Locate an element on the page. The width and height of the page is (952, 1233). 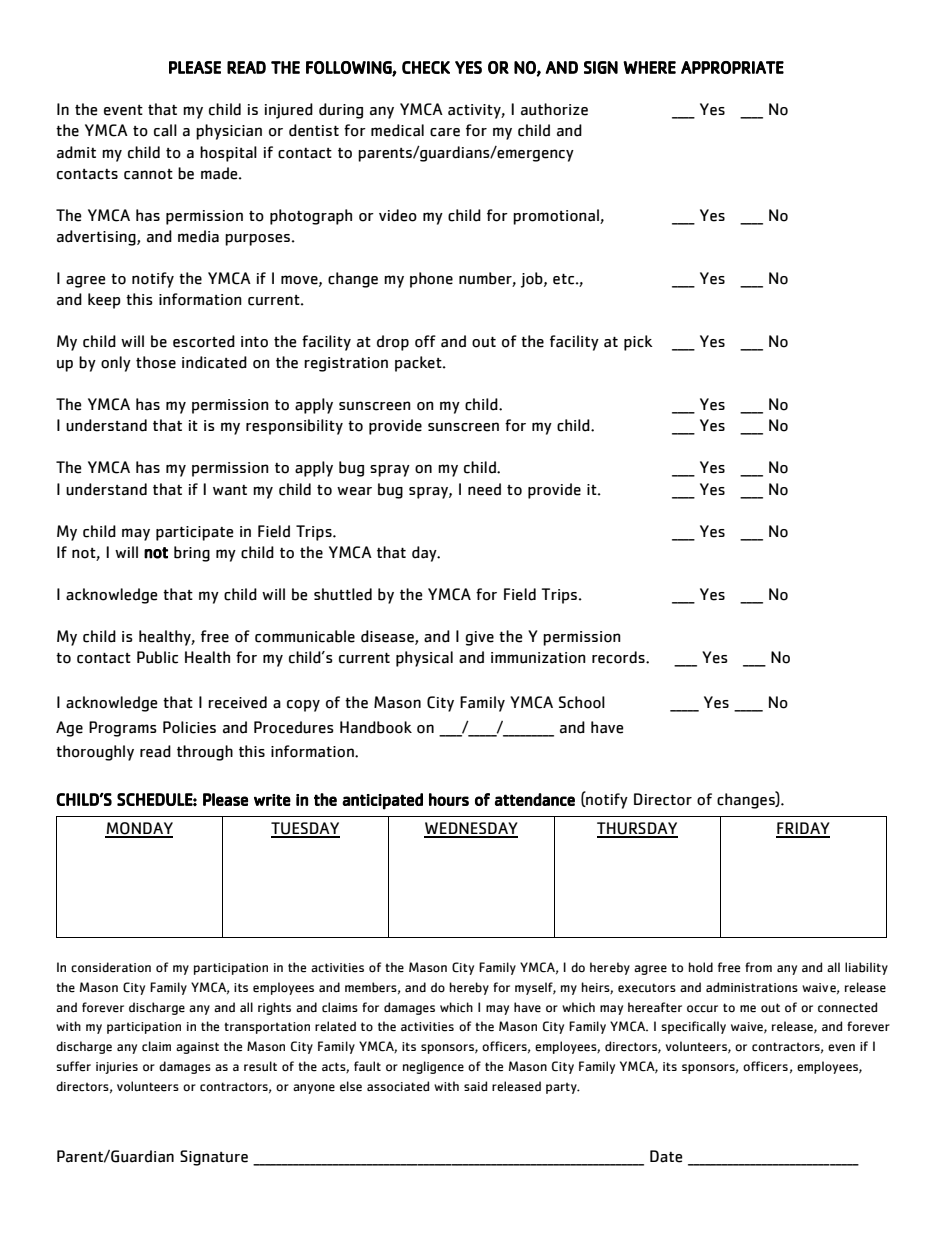
injuries is located at coordinates (117, 1068).
